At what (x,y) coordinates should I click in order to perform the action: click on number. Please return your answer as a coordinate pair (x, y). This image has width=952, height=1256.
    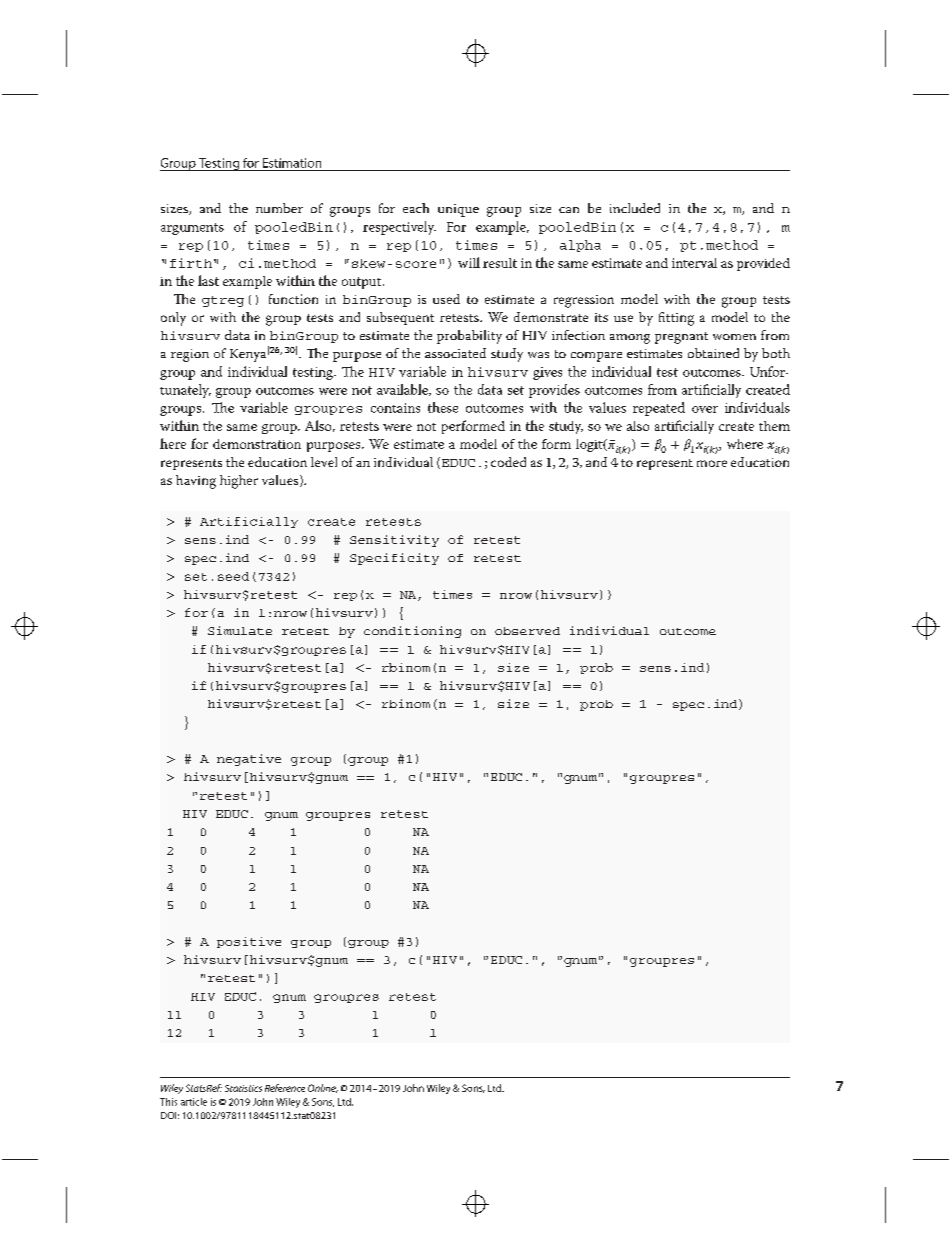
    Looking at the image, I should click on (279, 208).
